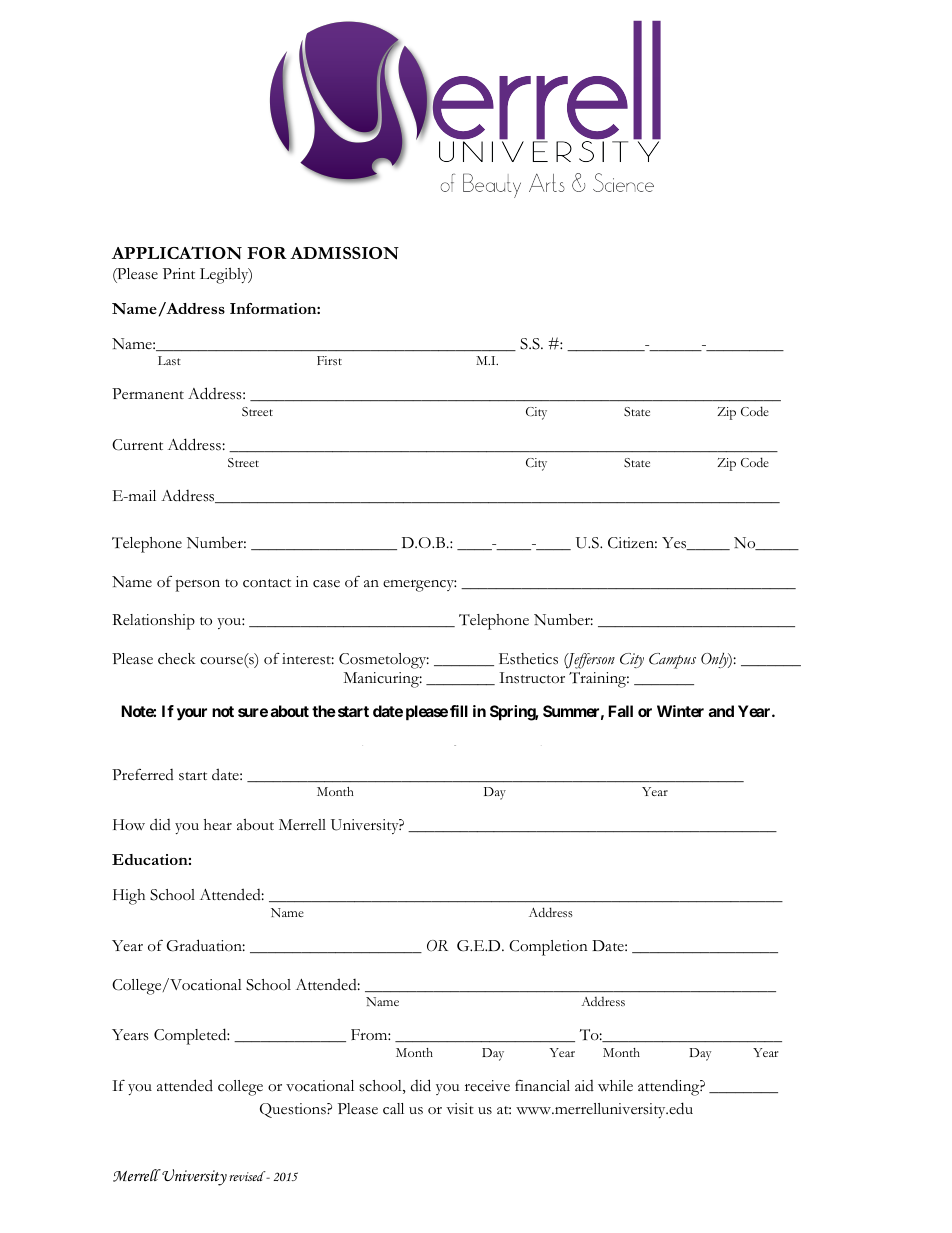 The width and height of the screenshot is (952, 1233). What do you see at coordinates (344, 253) in the screenshot?
I see `ADMISSION` at bounding box center [344, 253].
